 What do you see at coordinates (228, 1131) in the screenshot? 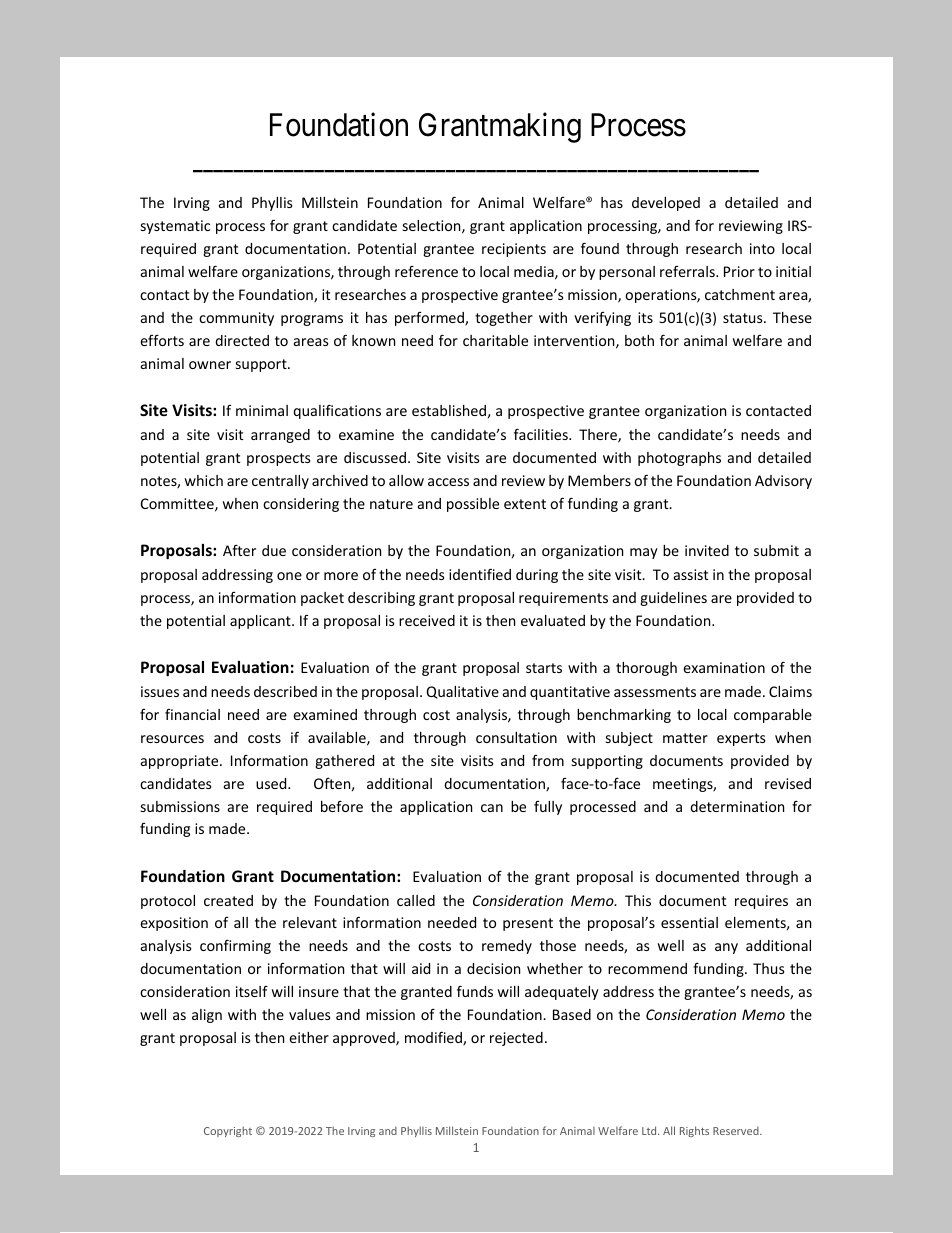
I see `Copyright` at bounding box center [228, 1131].
